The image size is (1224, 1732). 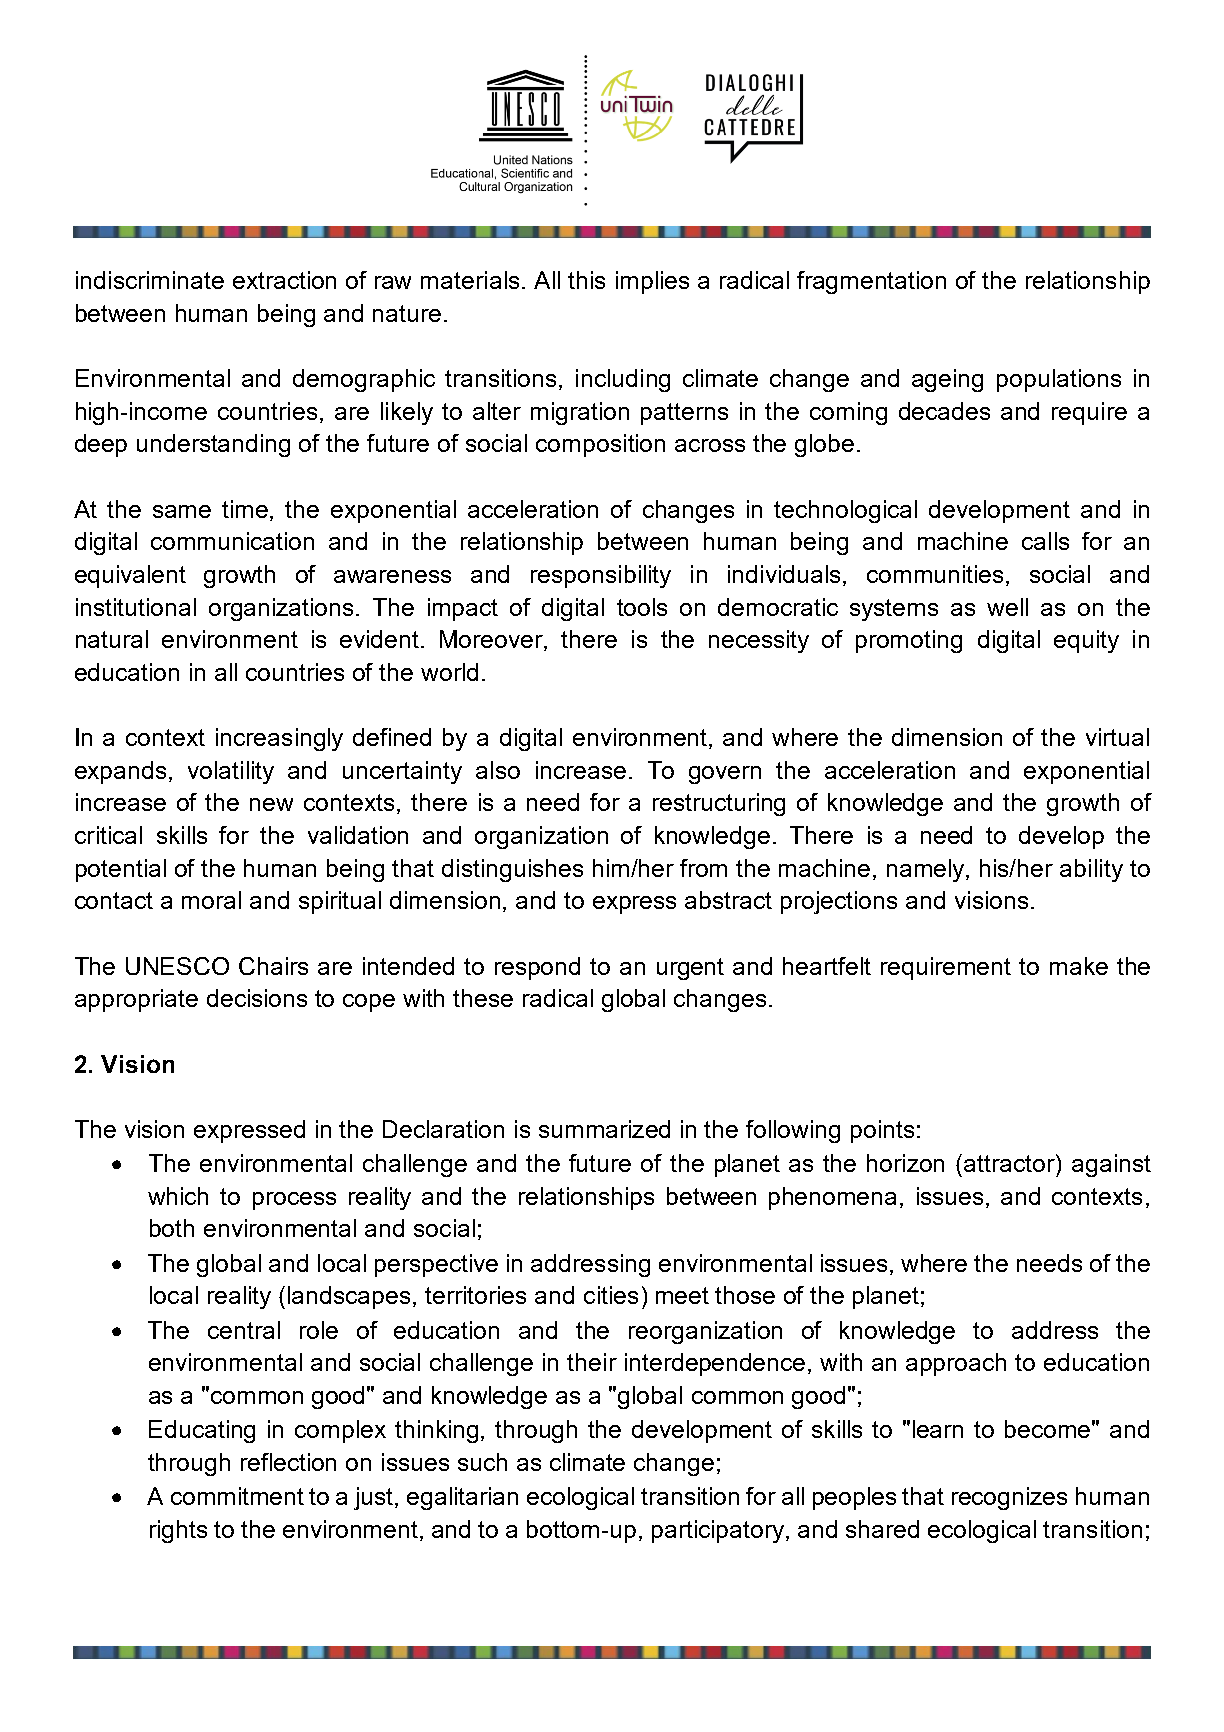 What do you see at coordinates (586, 280) in the page?
I see `this` at bounding box center [586, 280].
